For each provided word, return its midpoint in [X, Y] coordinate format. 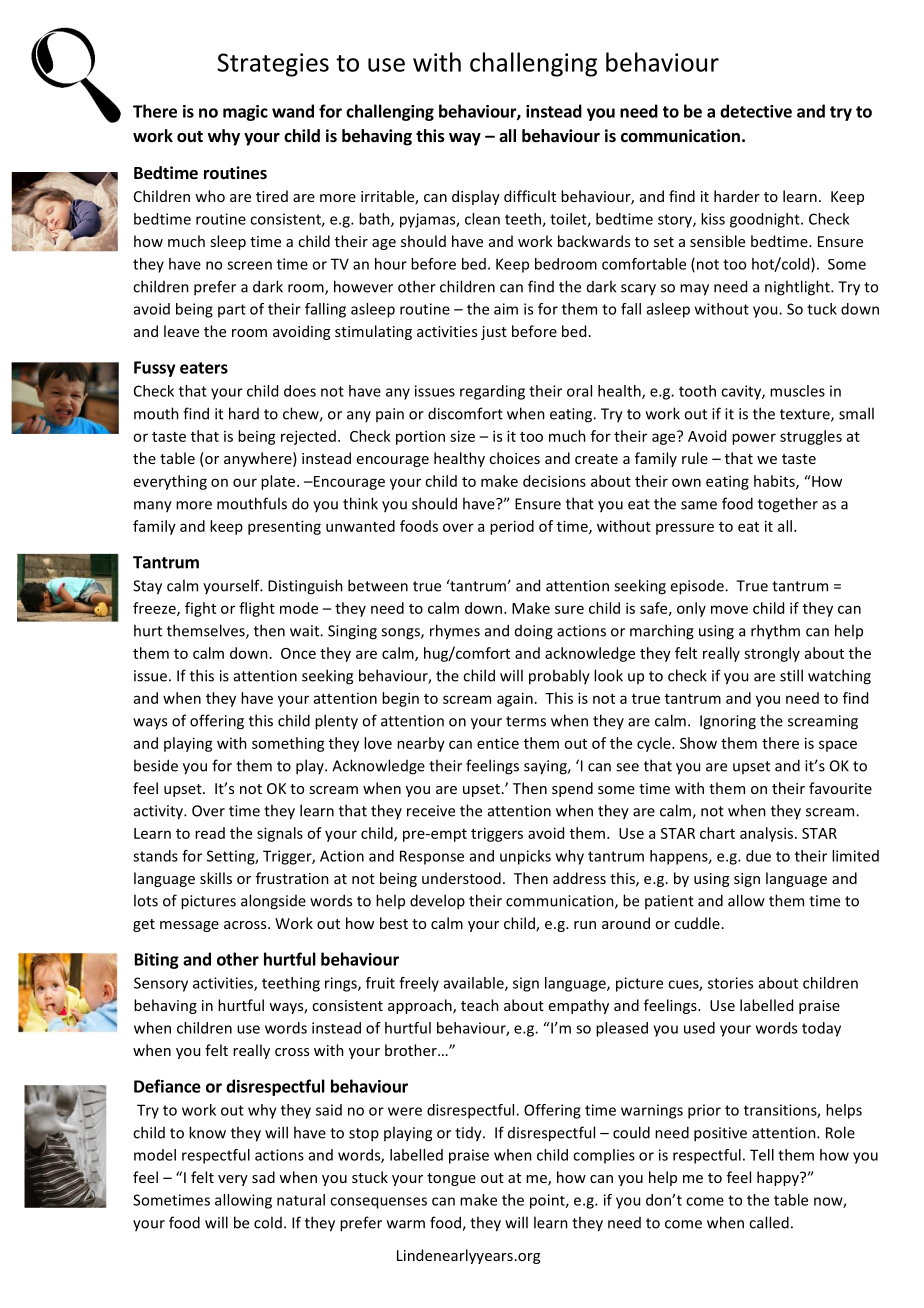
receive [431, 811]
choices [514, 458]
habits [775, 482]
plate [279, 482]
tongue [451, 1179]
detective [756, 111]
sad [263, 1177]
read [210, 833]
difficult [530, 196]
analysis [768, 834]
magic [245, 113]
